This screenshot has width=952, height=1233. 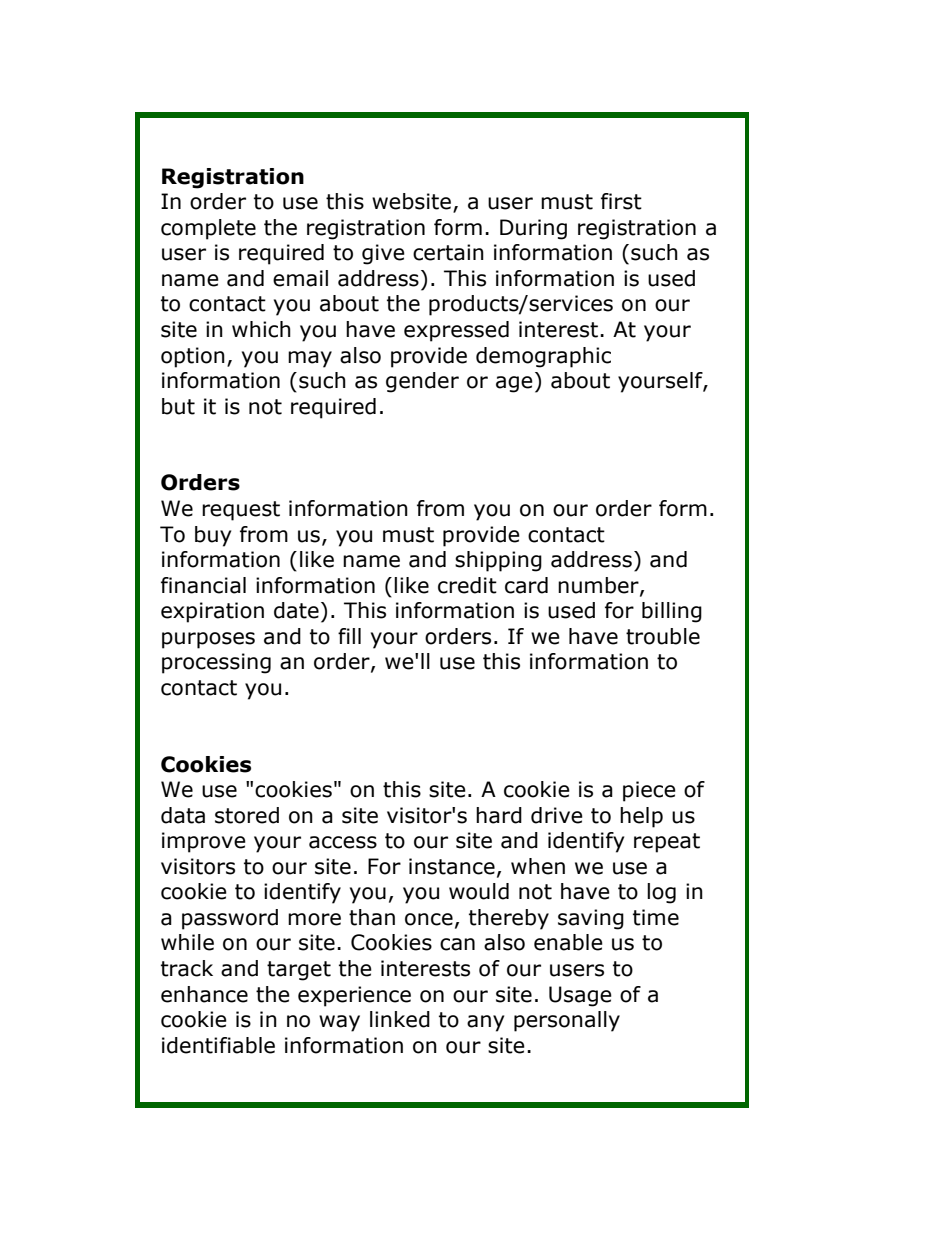 I want to click on number, so click(x=599, y=586).
